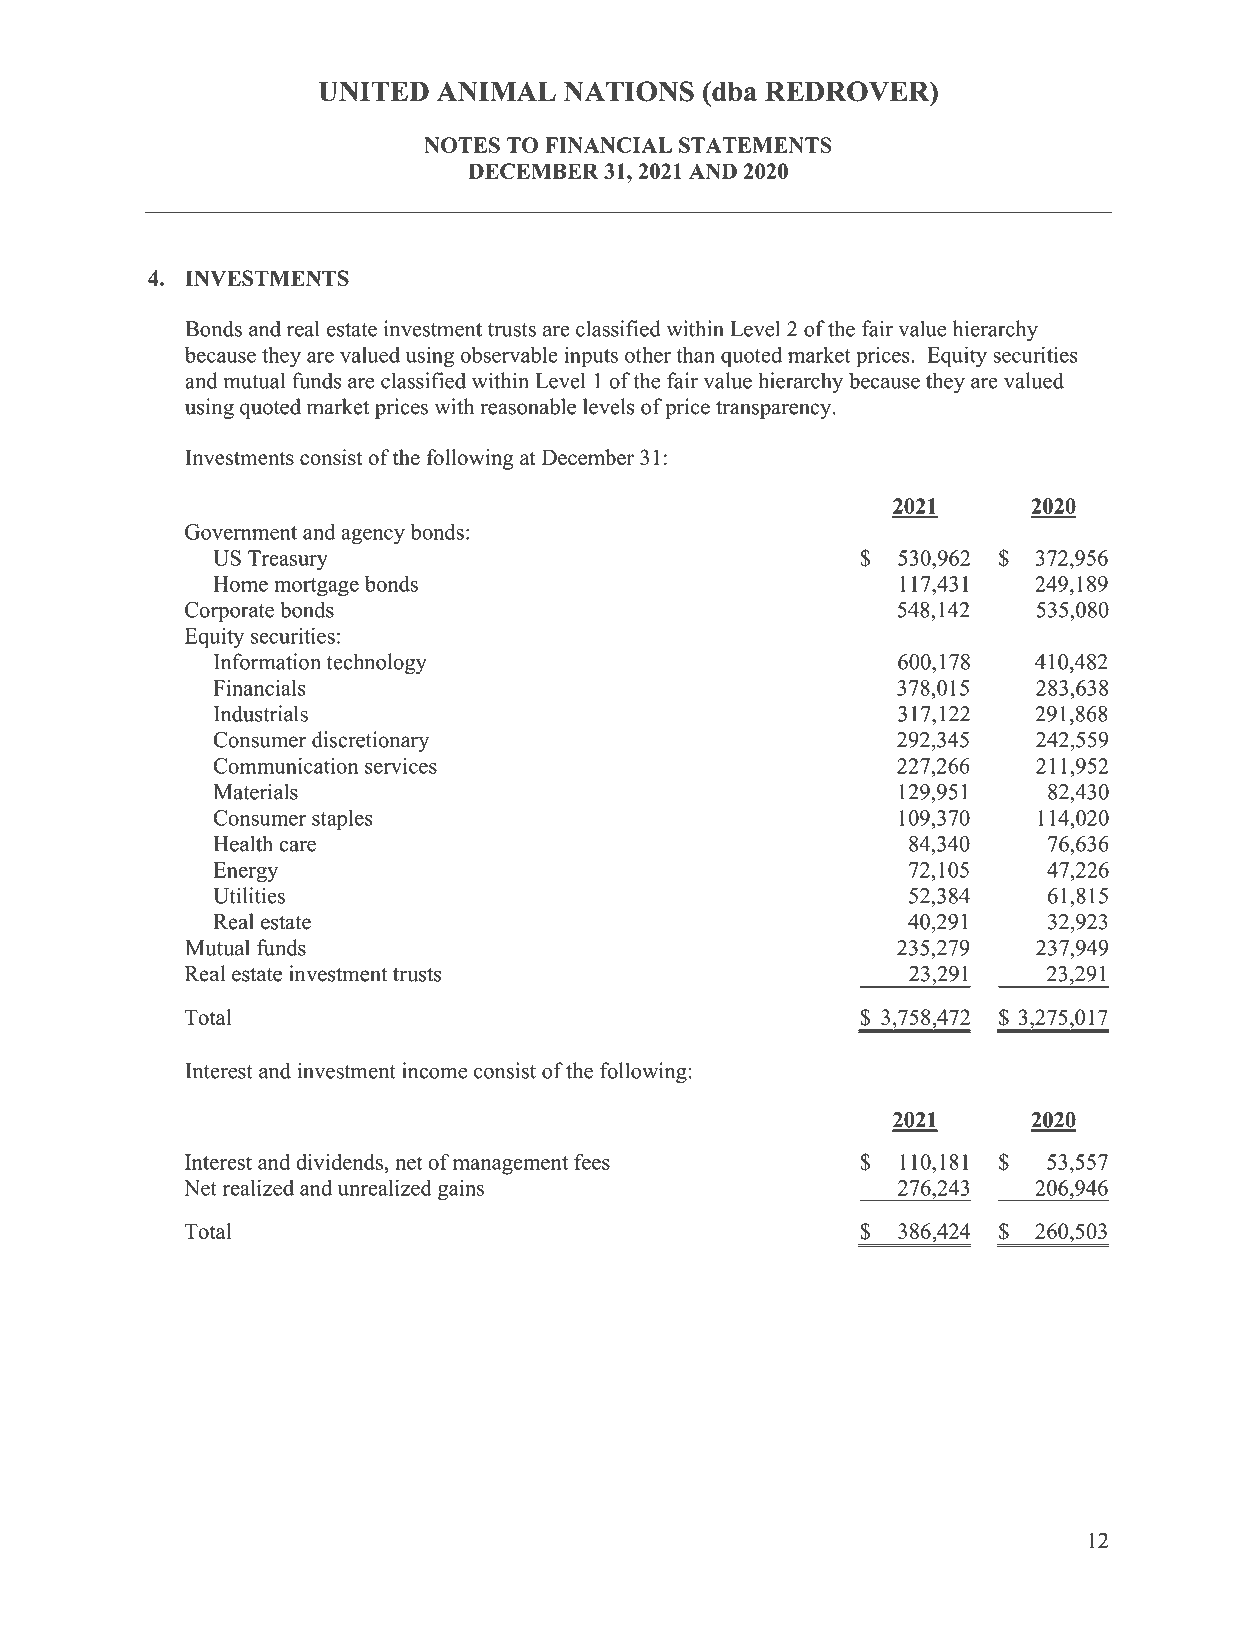 This screenshot has width=1257, height=1627. What do you see at coordinates (377, 663) in the screenshot?
I see `technology` at bounding box center [377, 663].
